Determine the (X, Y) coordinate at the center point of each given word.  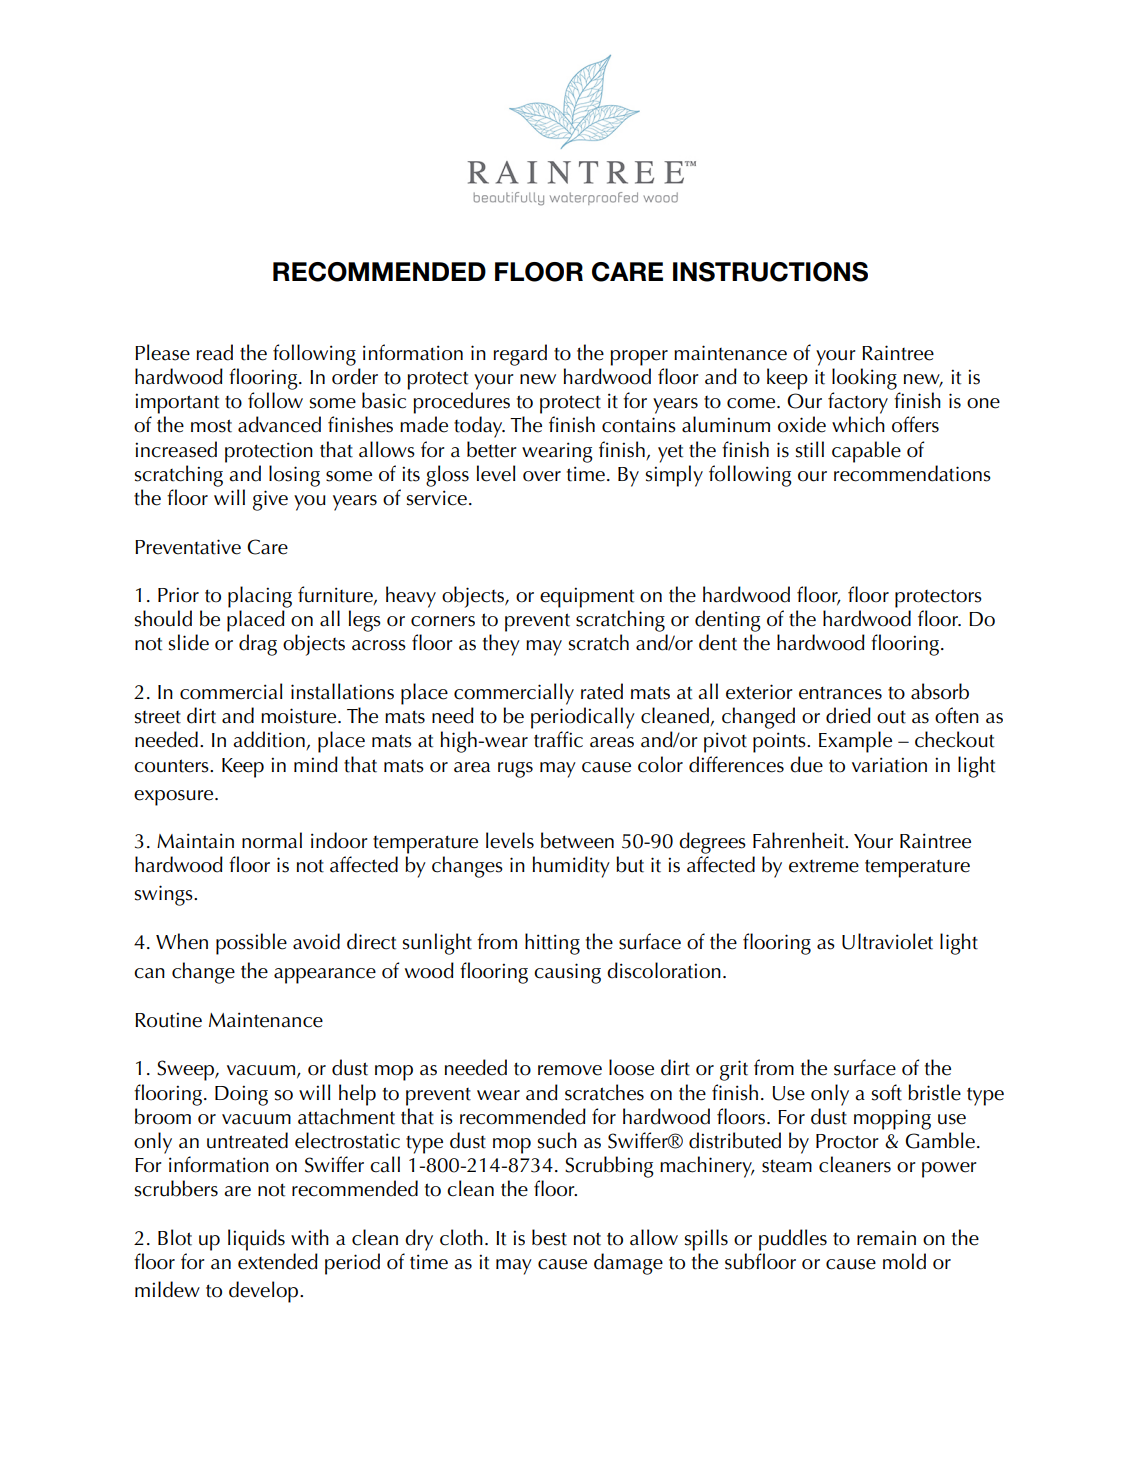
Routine (168, 1020)
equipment (587, 597)
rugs (515, 770)
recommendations (912, 473)
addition (270, 740)
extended (278, 1261)
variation (889, 765)
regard (520, 355)
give (270, 500)
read (215, 352)
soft (887, 1092)
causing (567, 973)
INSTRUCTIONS (770, 272)
